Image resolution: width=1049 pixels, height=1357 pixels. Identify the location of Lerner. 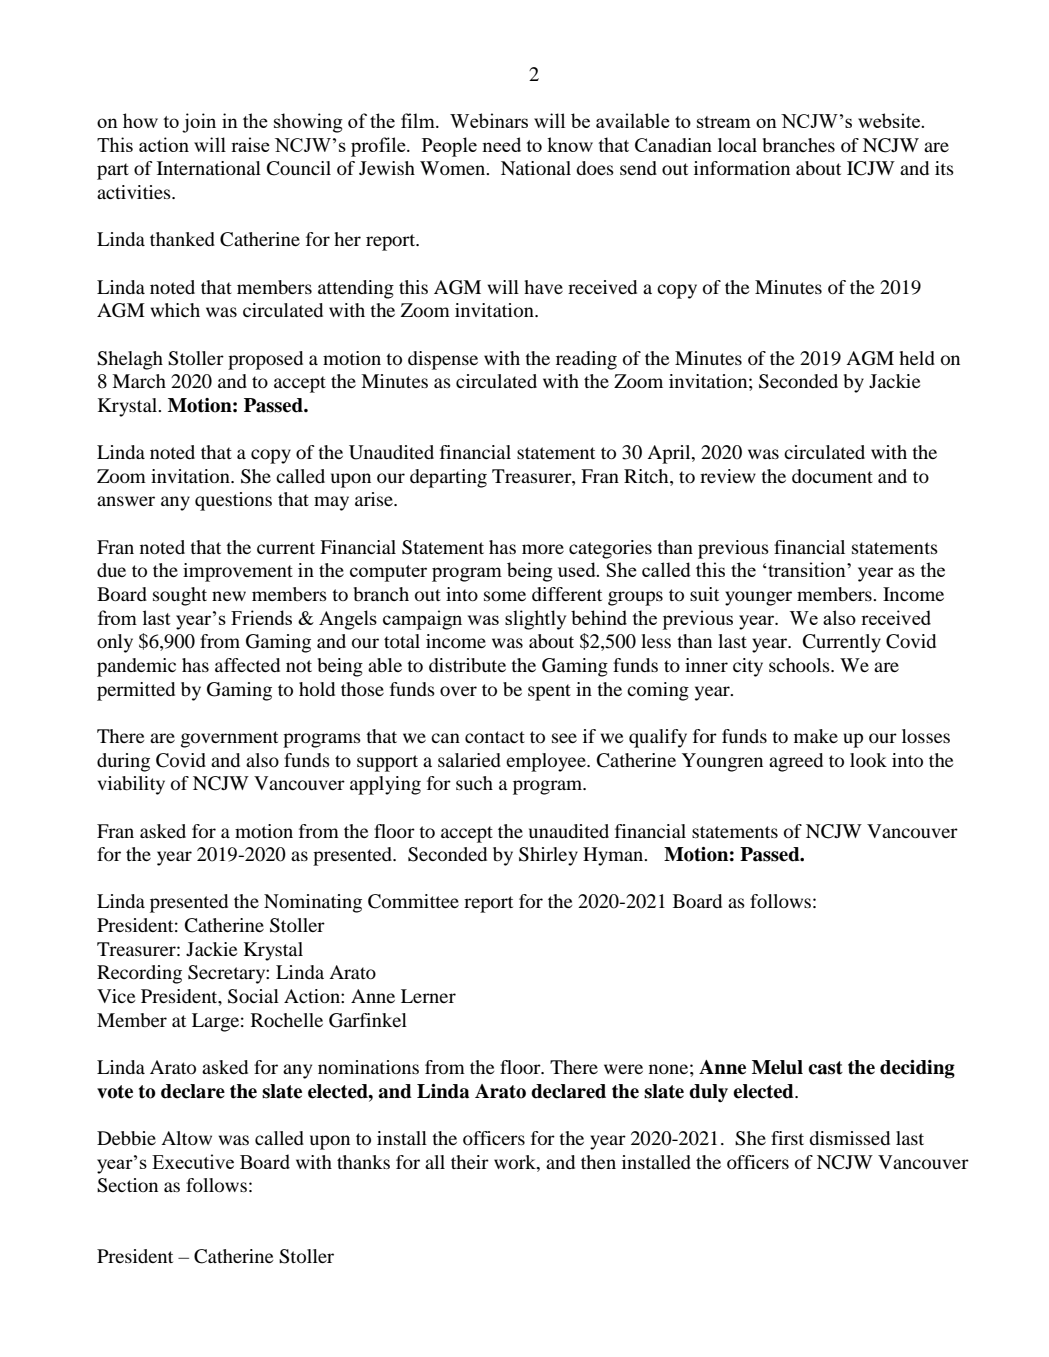
(428, 996).
